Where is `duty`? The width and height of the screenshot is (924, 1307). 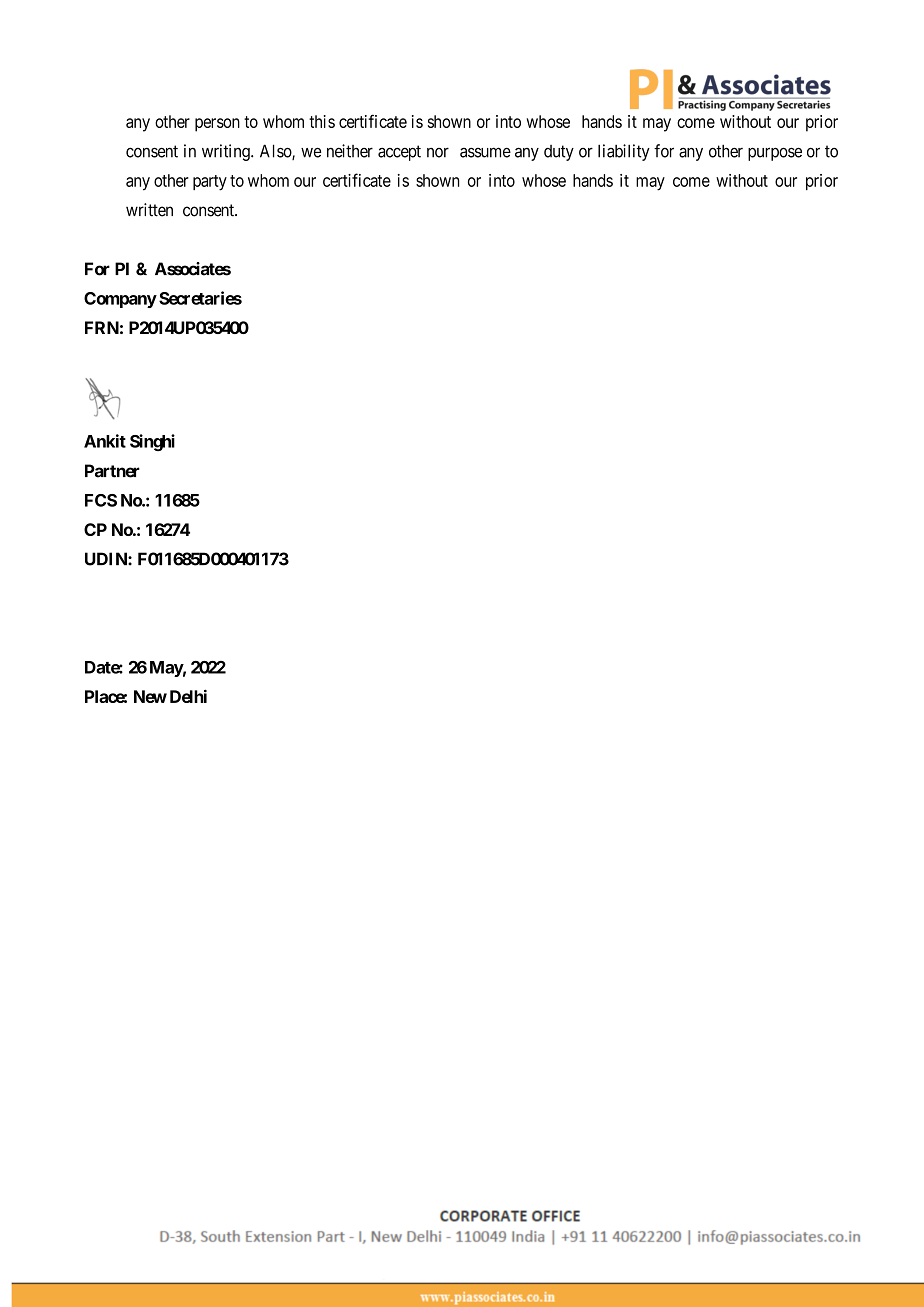
duty is located at coordinates (559, 153).
